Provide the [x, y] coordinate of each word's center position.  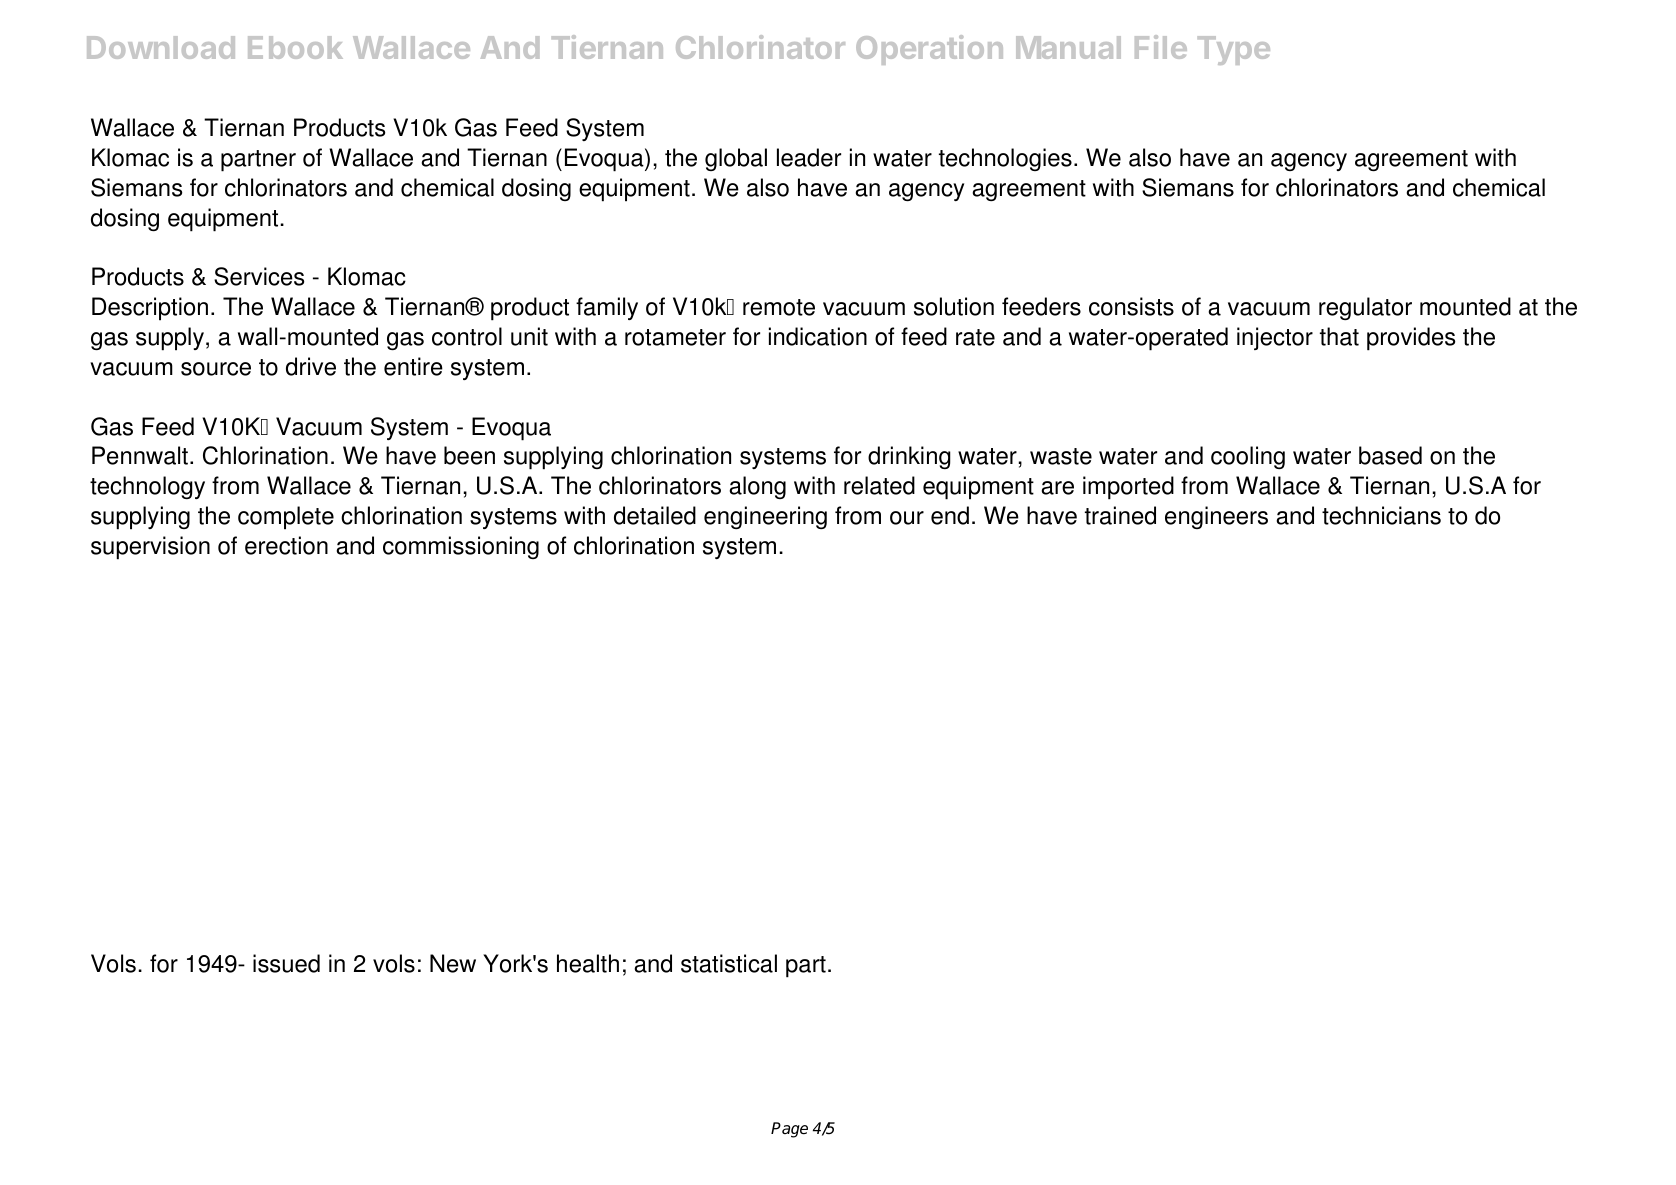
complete [286, 518]
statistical [729, 963]
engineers [1216, 517]
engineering [765, 517]
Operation [929, 50]
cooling [1248, 457]
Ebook [295, 47]
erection [286, 545]
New [453, 963]
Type [1234, 50]
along [757, 487]
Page [789, 1130]
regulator [1365, 308]
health [588, 963]
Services [259, 276]
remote [779, 307]
